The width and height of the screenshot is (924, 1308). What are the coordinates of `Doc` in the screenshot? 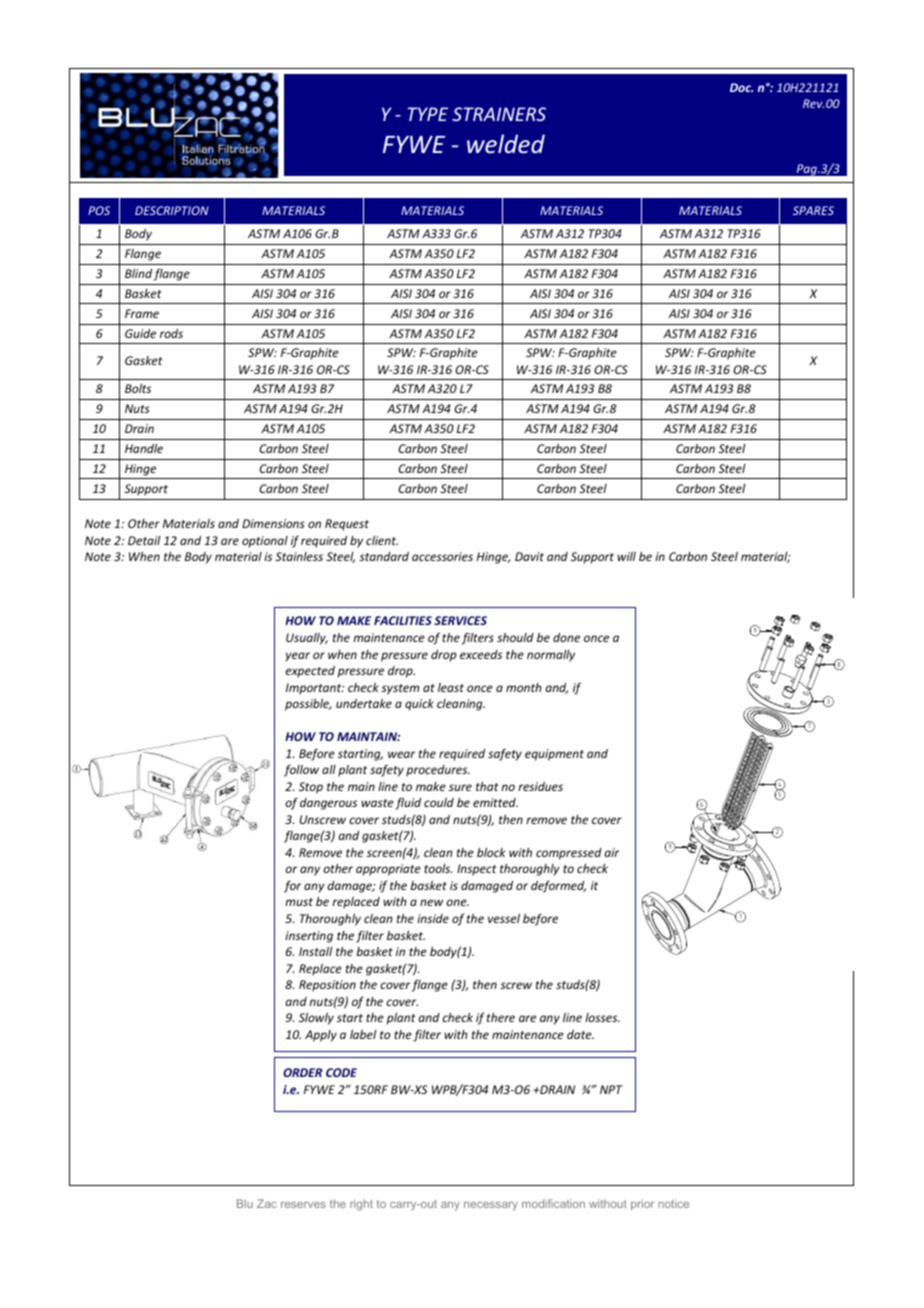 It's located at (741, 87).
